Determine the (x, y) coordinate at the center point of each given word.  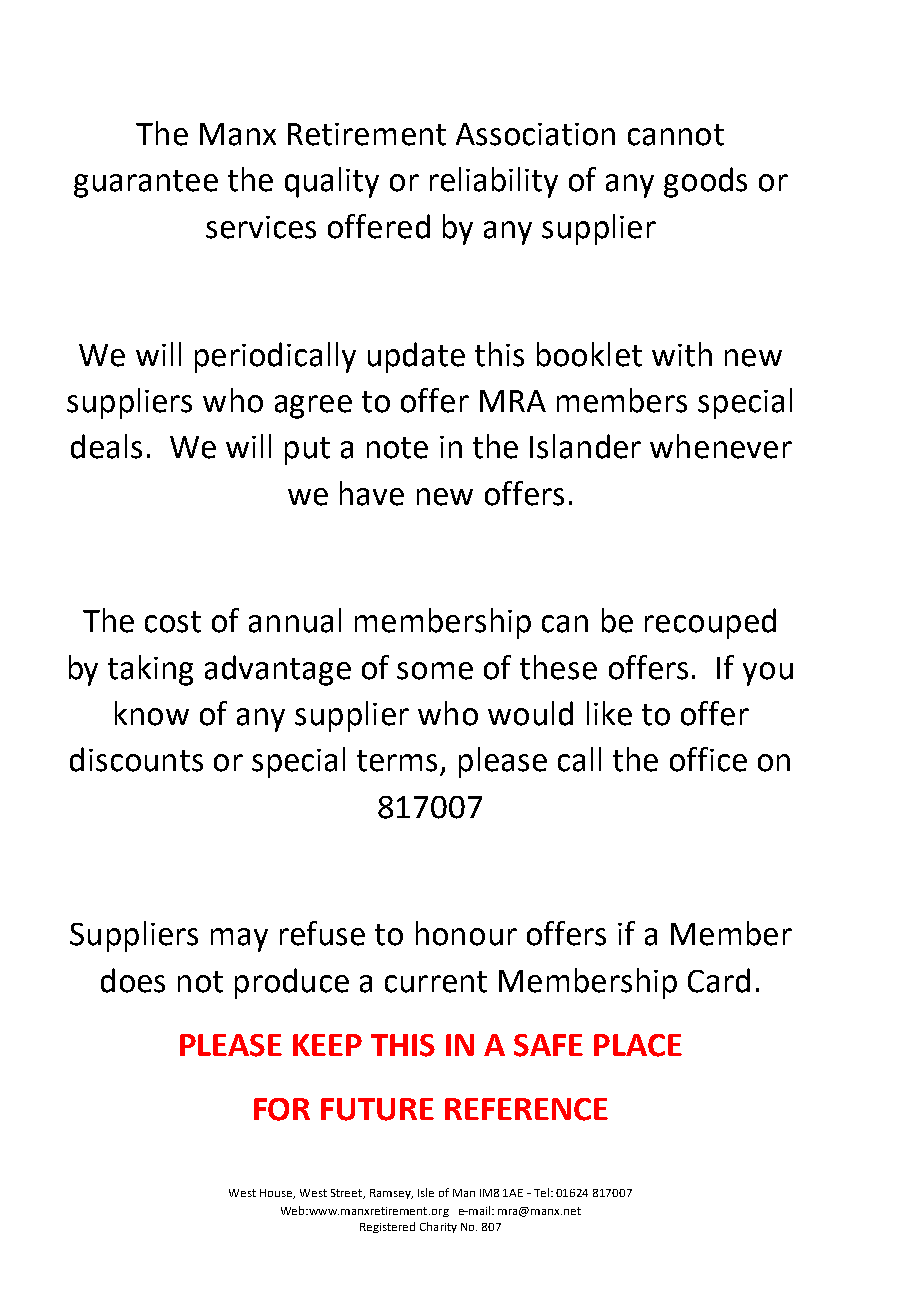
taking (150, 670)
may (239, 940)
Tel (543, 1192)
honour (466, 933)
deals (106, 446)
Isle (426, 1192)
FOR (282, 1109)
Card (719, 980)
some (435, 671)
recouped (710, 623)
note (397, 448)
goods (705, 182)
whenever (721, 446)
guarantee (146, 184)
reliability (494, 182)
